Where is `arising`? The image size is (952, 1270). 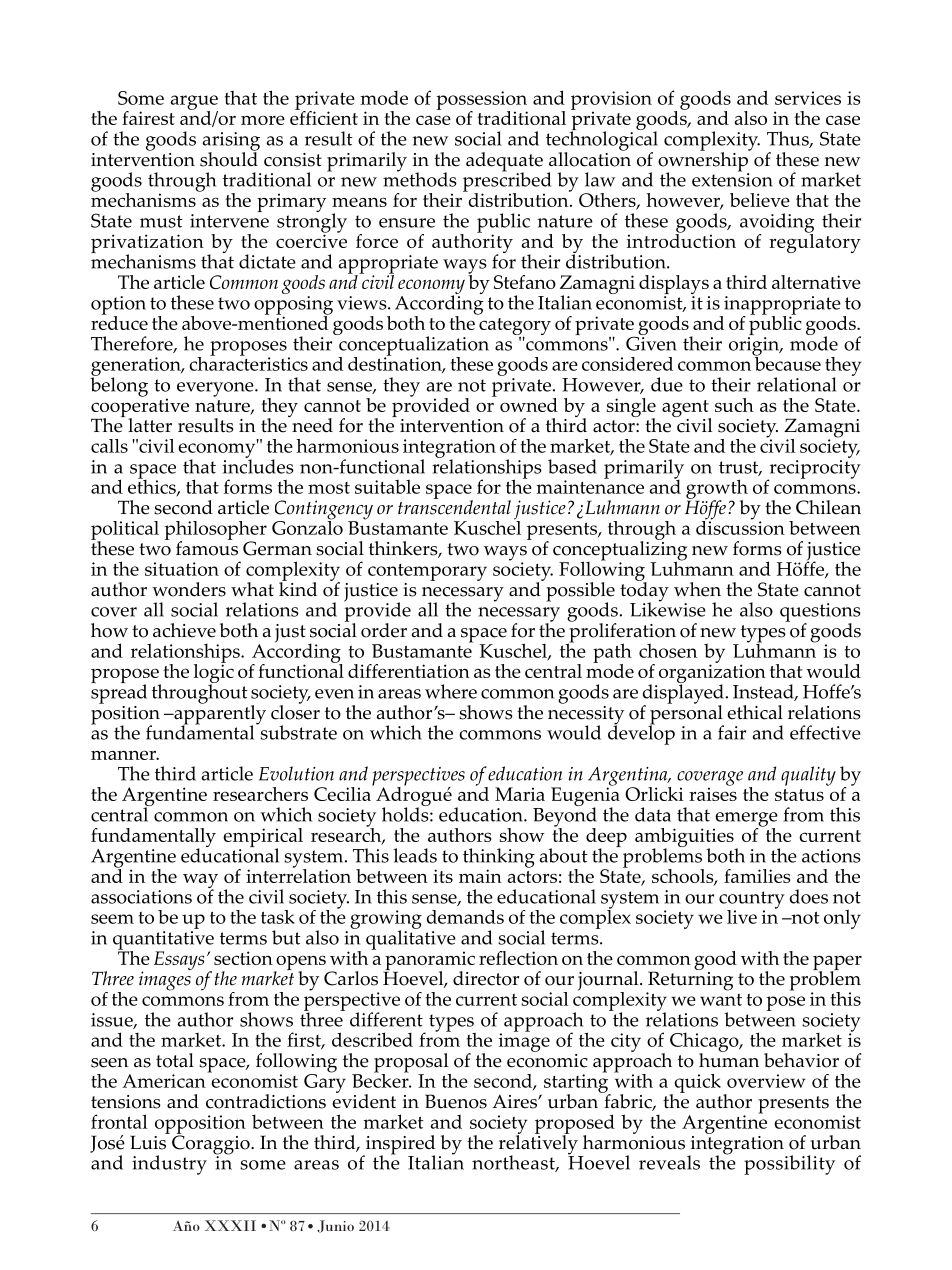
arising is located at coordinates (231, 142).
